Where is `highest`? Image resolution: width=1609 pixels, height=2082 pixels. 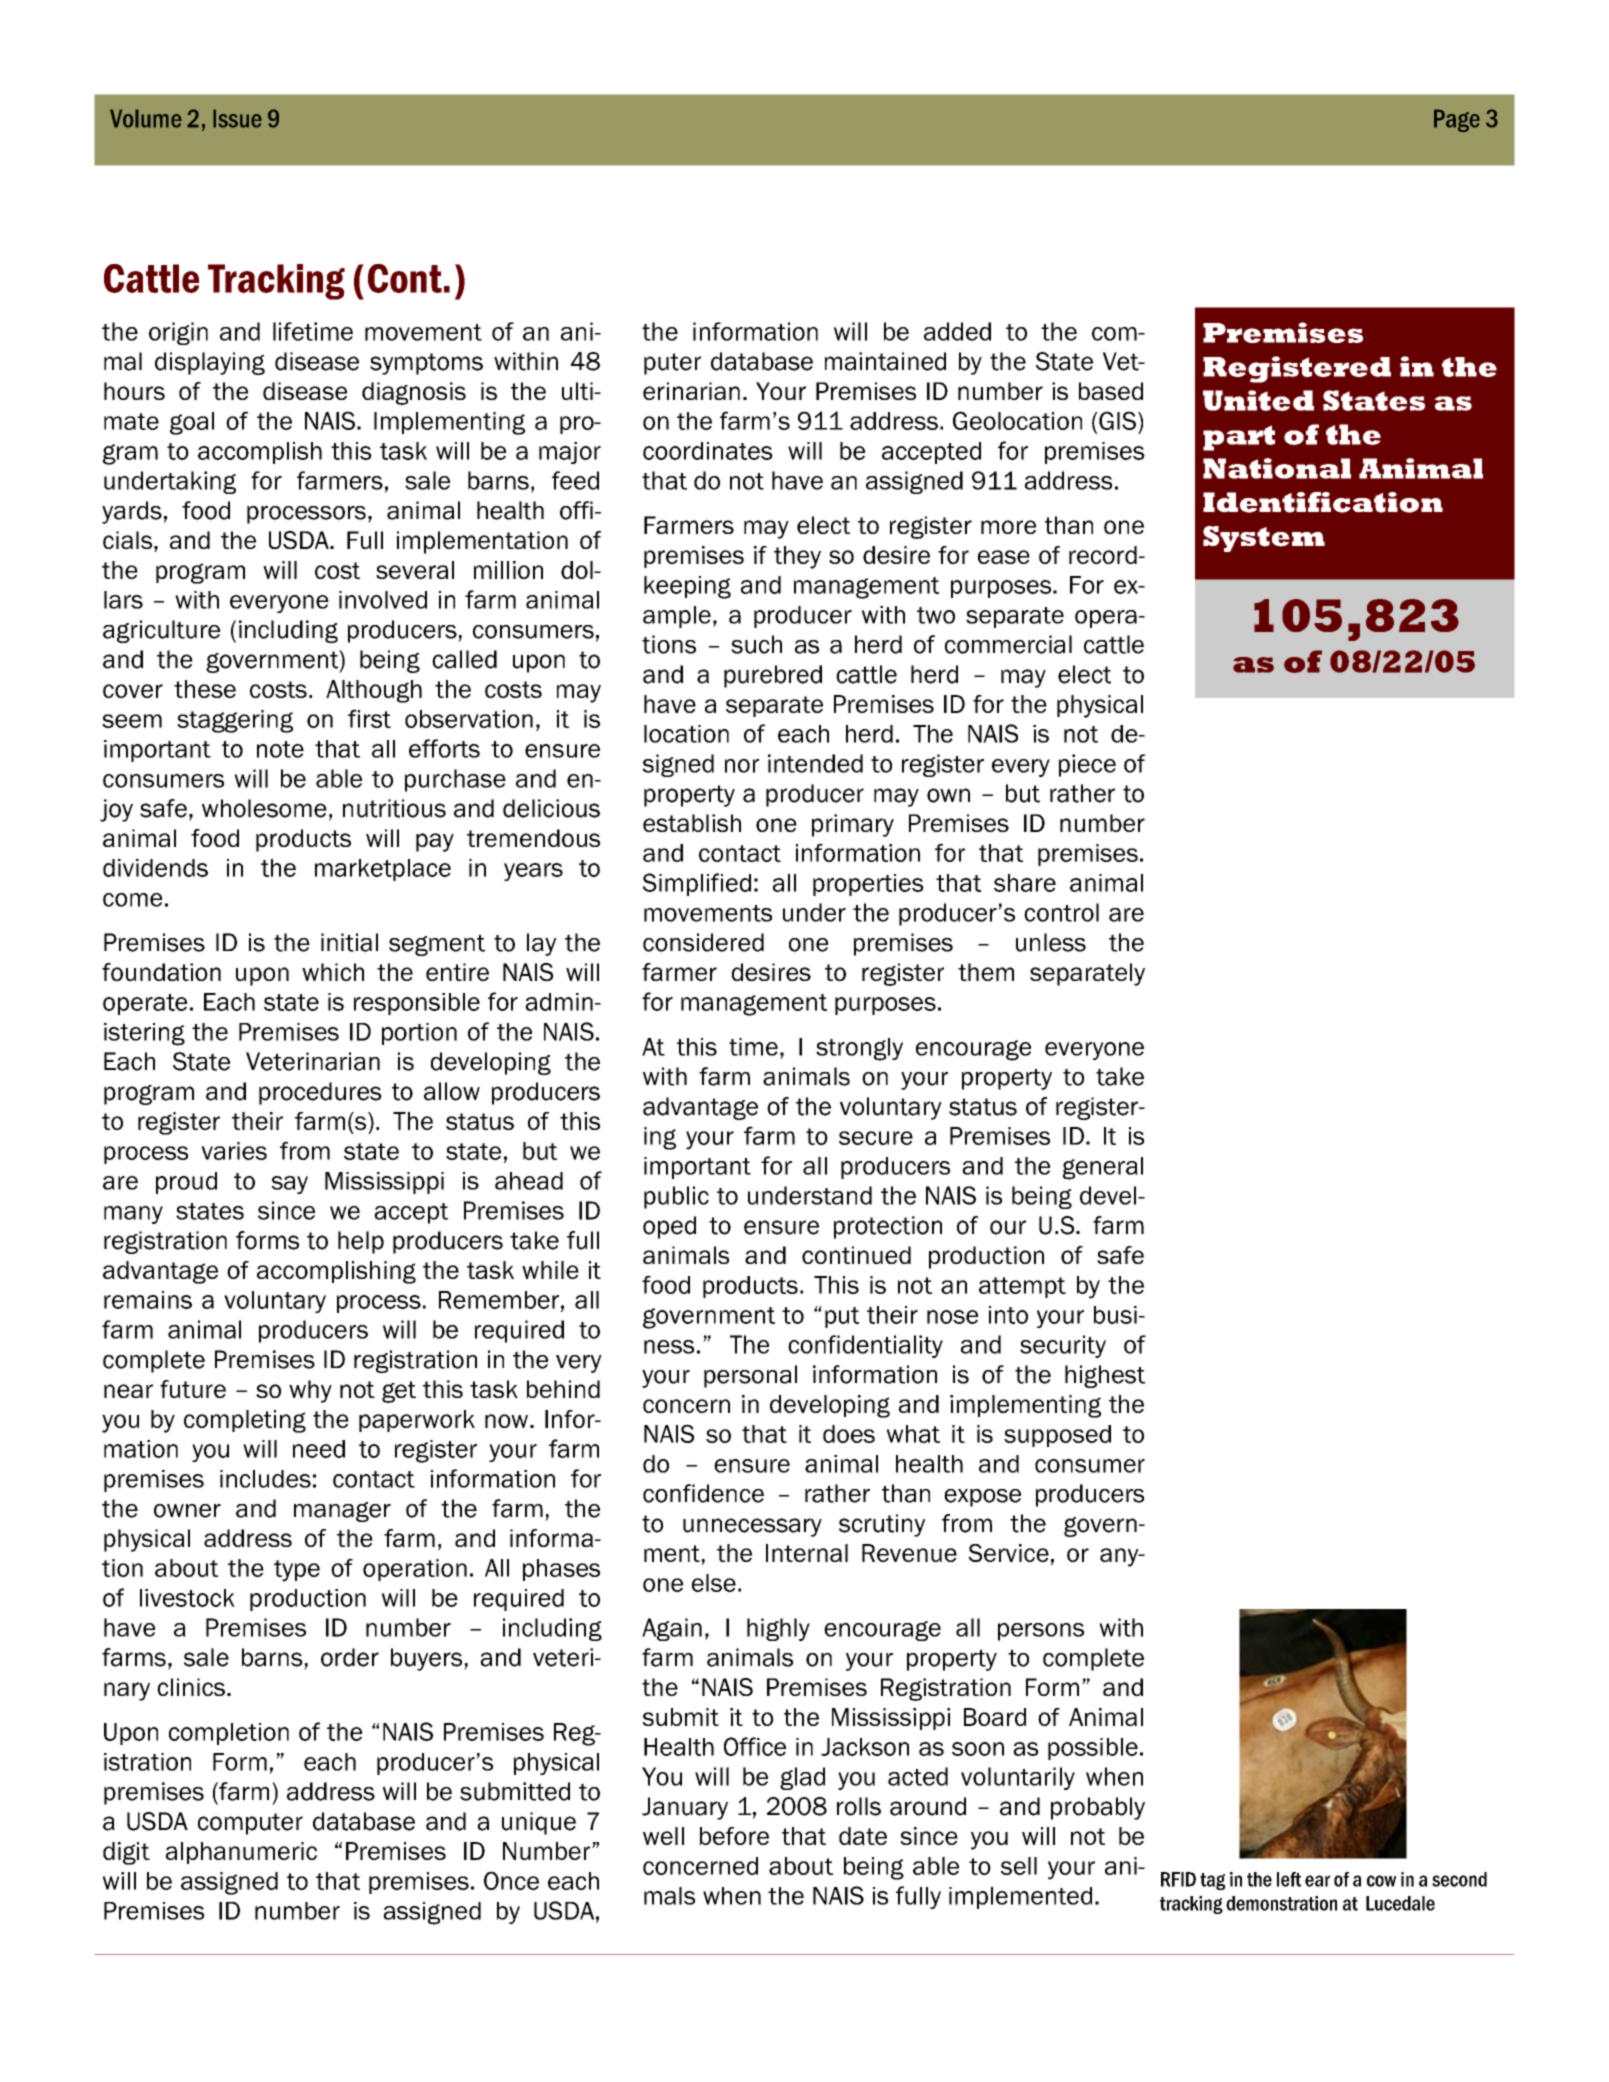 highest is located at coordinates (1105, 1376).
